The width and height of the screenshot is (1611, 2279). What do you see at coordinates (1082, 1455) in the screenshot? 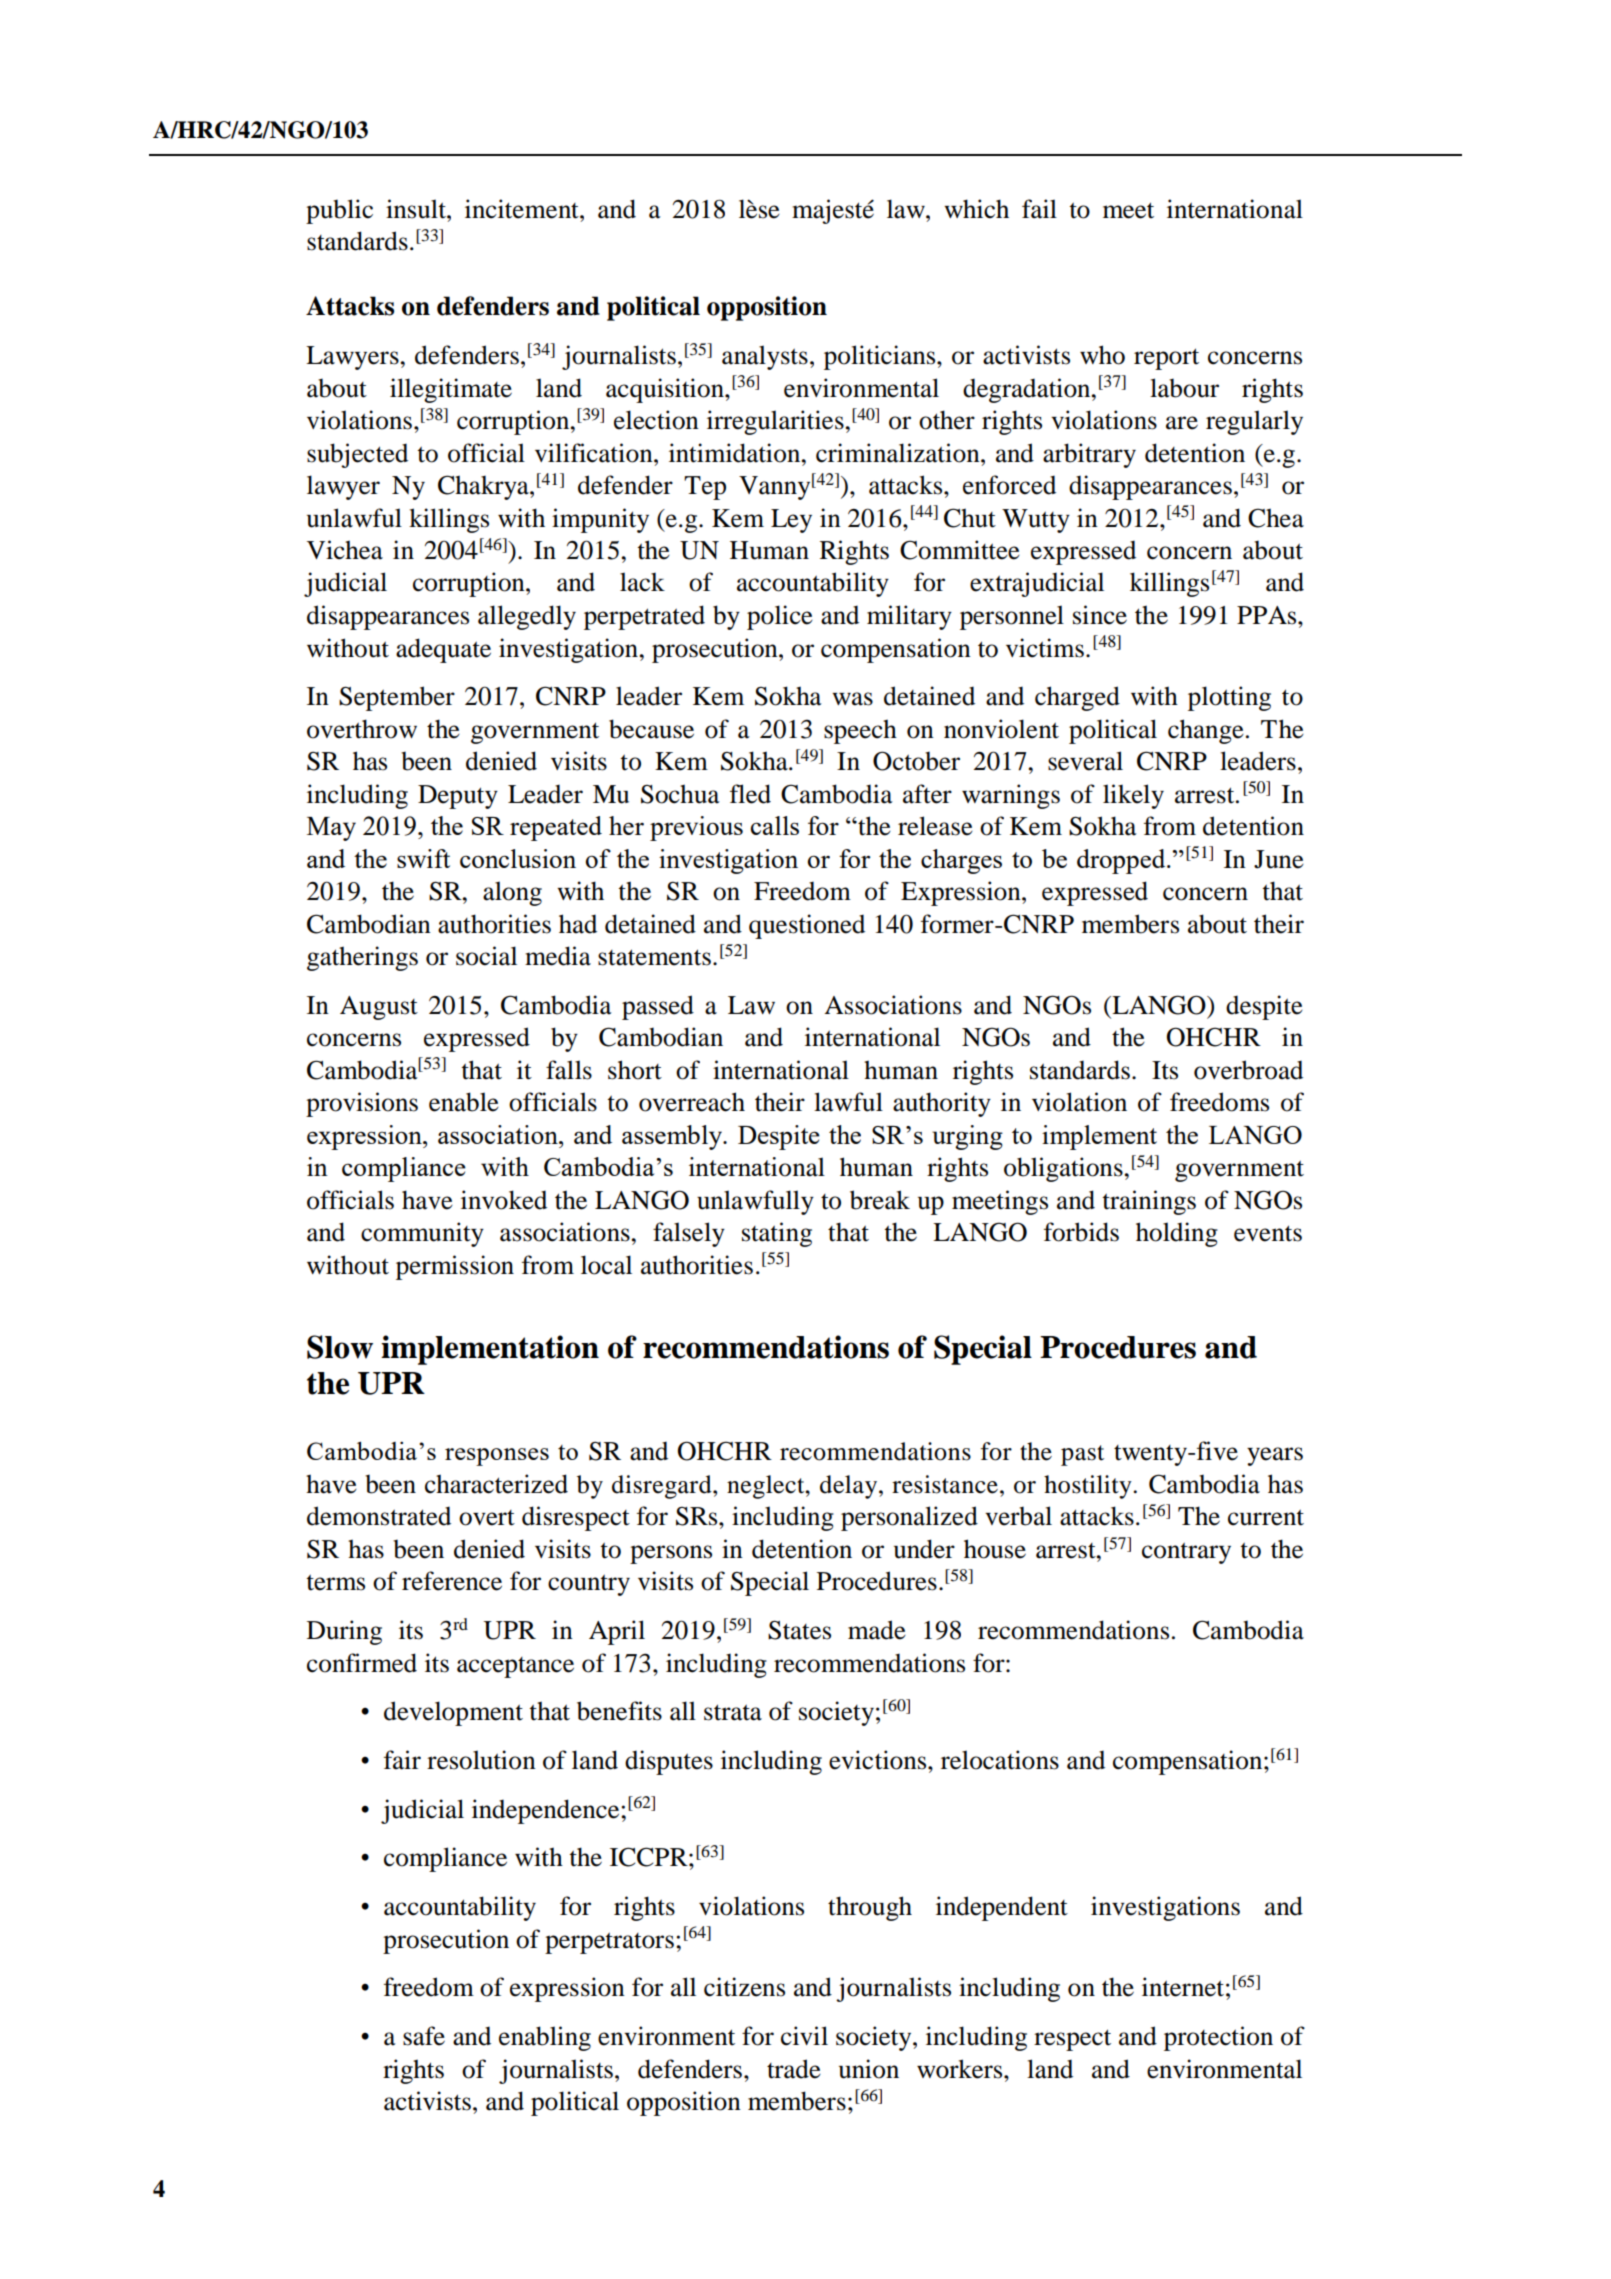
I see `past` at bounding box center [1082, 1455].
